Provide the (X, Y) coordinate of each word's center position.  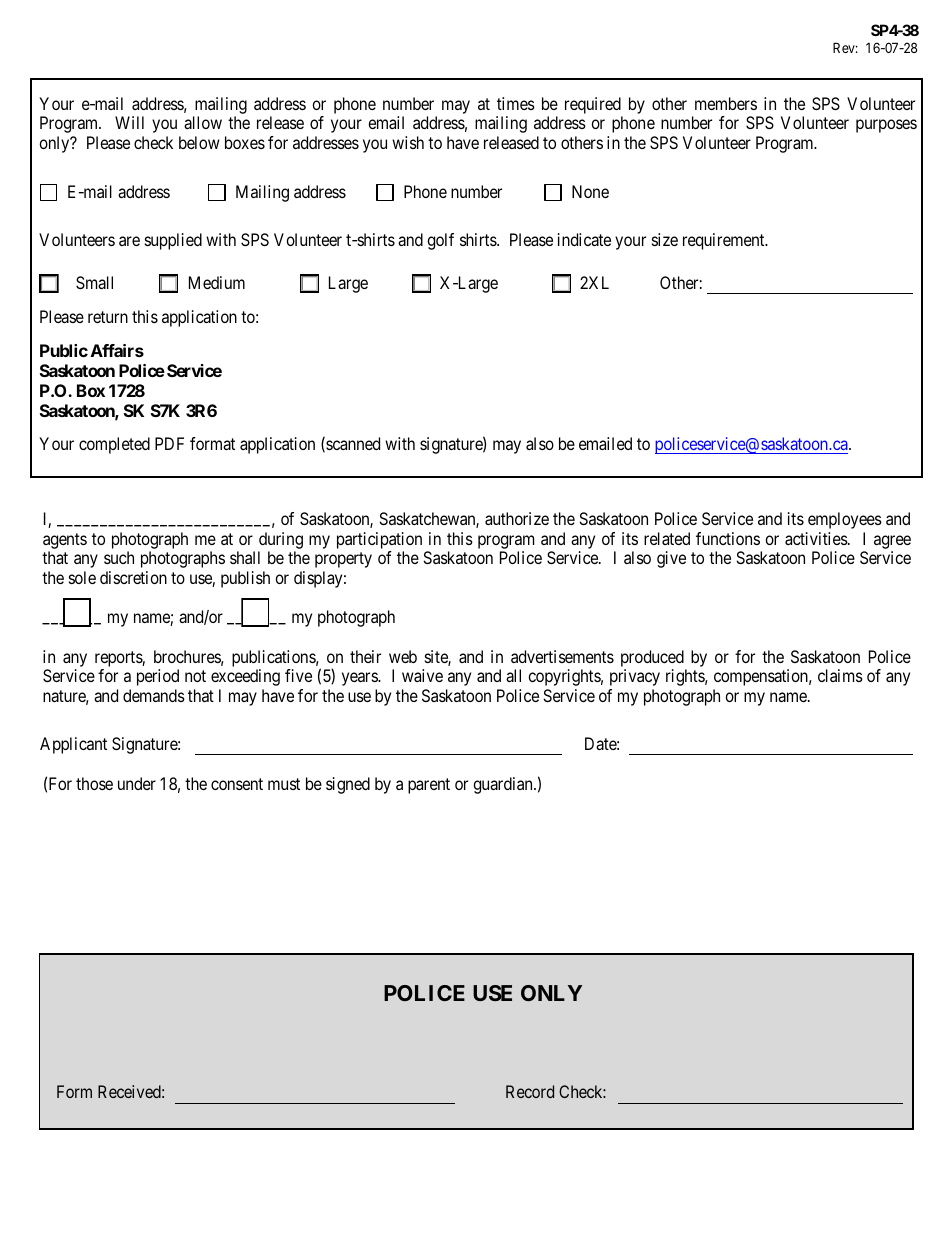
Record (530, 1091)
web (403, 656)
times (516, 103)
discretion (133, 577)
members (726, 103)
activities (817, 538)
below (199, 142)
